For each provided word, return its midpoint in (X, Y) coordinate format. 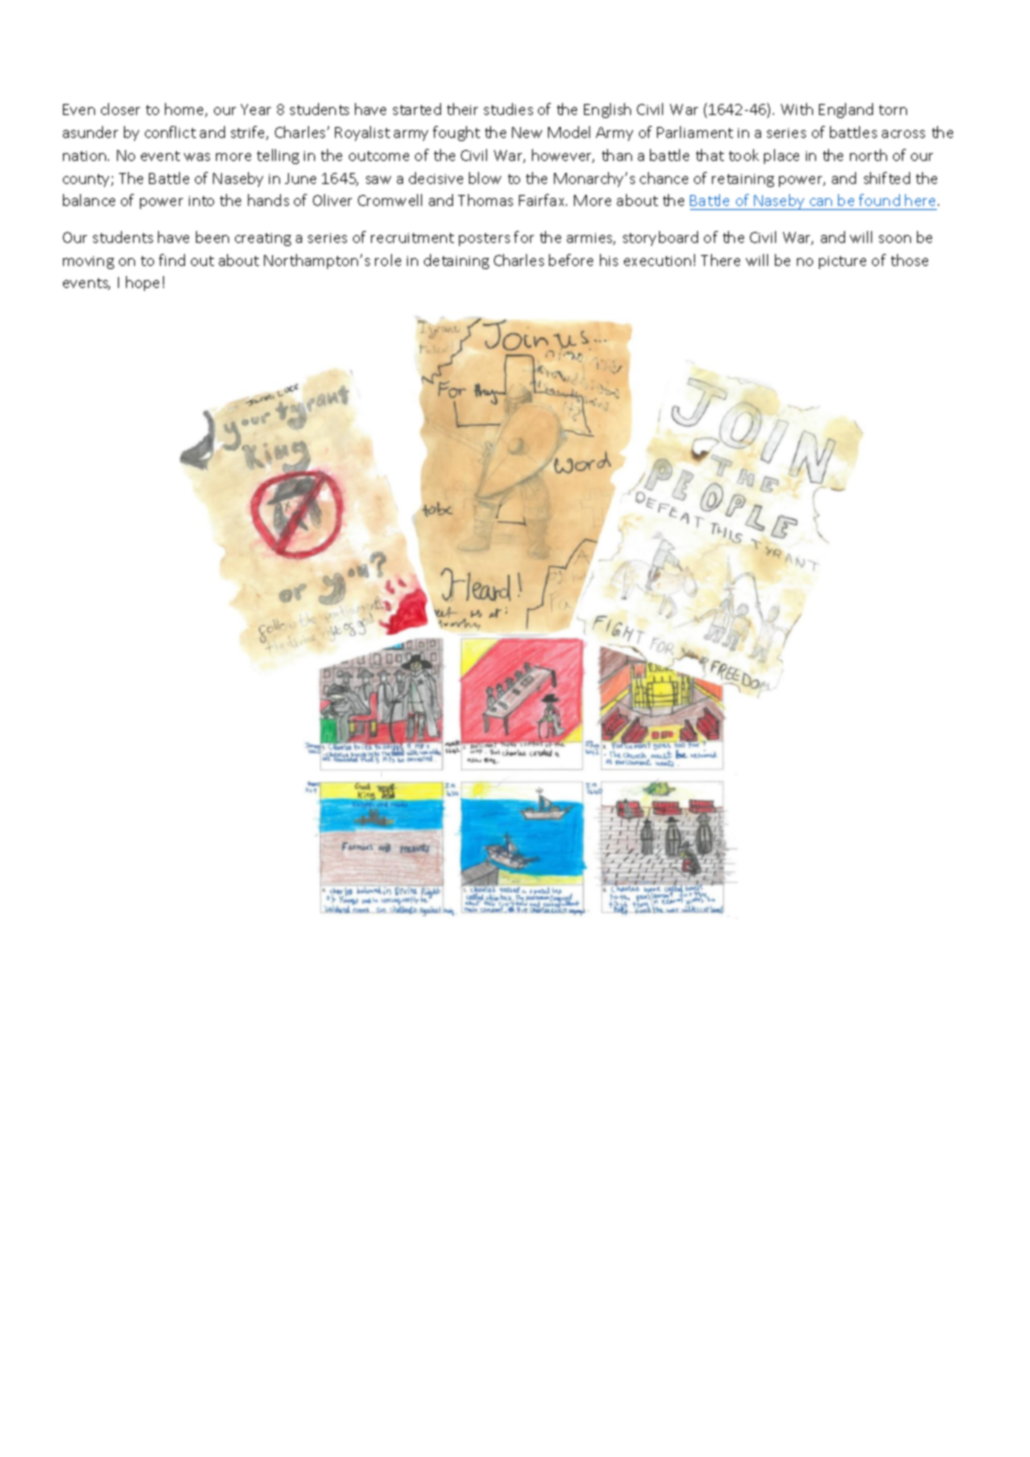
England (846, 110)
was (197, 157)
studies (508, 109)
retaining (743, 180)
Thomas (485, 200)
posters (484, 239)
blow (485, 178)
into (201, 201)
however (563, 156)
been (212, 237)
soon (895, 239)
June (300, 178)
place (781, 156)
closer (120, 109)
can (821, 202)
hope (142, 283)
